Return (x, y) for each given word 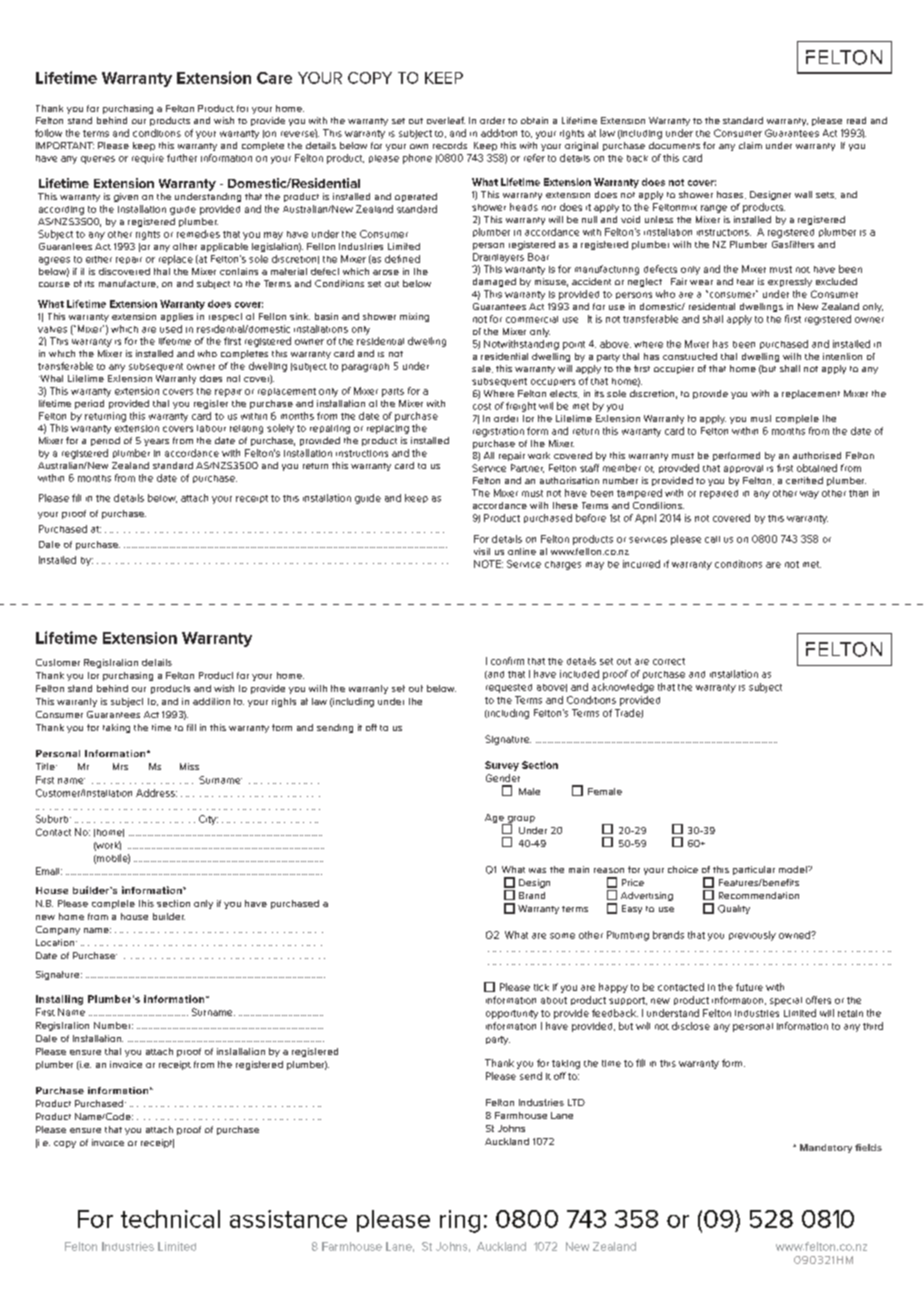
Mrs (120, 766)
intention (842, 356)
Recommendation (759, 895)
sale (482, 369)
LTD (576, 1102)
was (537, 870)
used (171, 329)
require (148, 159)
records (450, 145)
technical (170, 1219)
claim (750, 145)
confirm (507, 661)
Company (58, 930)
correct (669, 661)
